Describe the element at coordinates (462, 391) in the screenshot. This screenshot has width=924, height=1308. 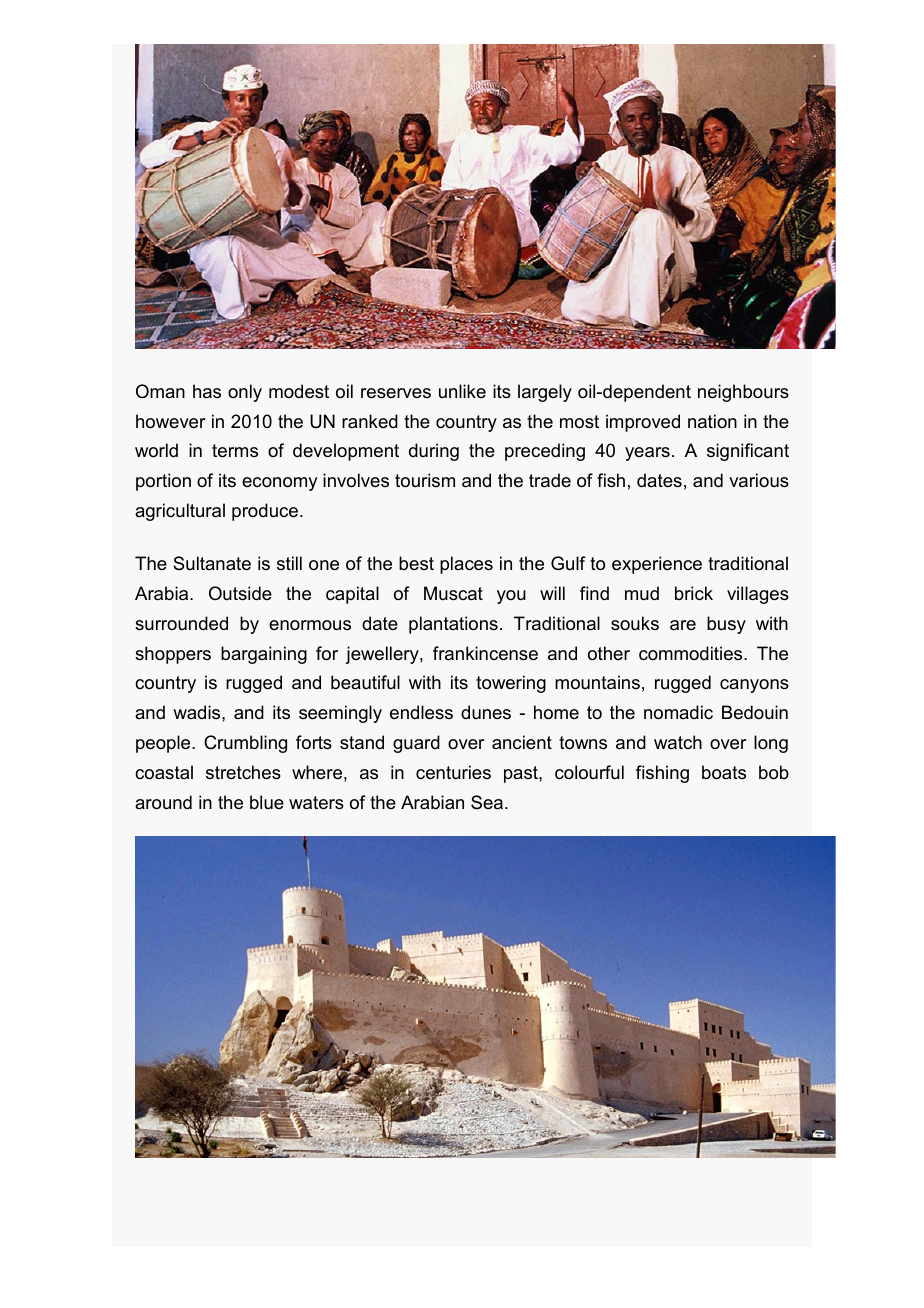
I see `unlike` at that location.
